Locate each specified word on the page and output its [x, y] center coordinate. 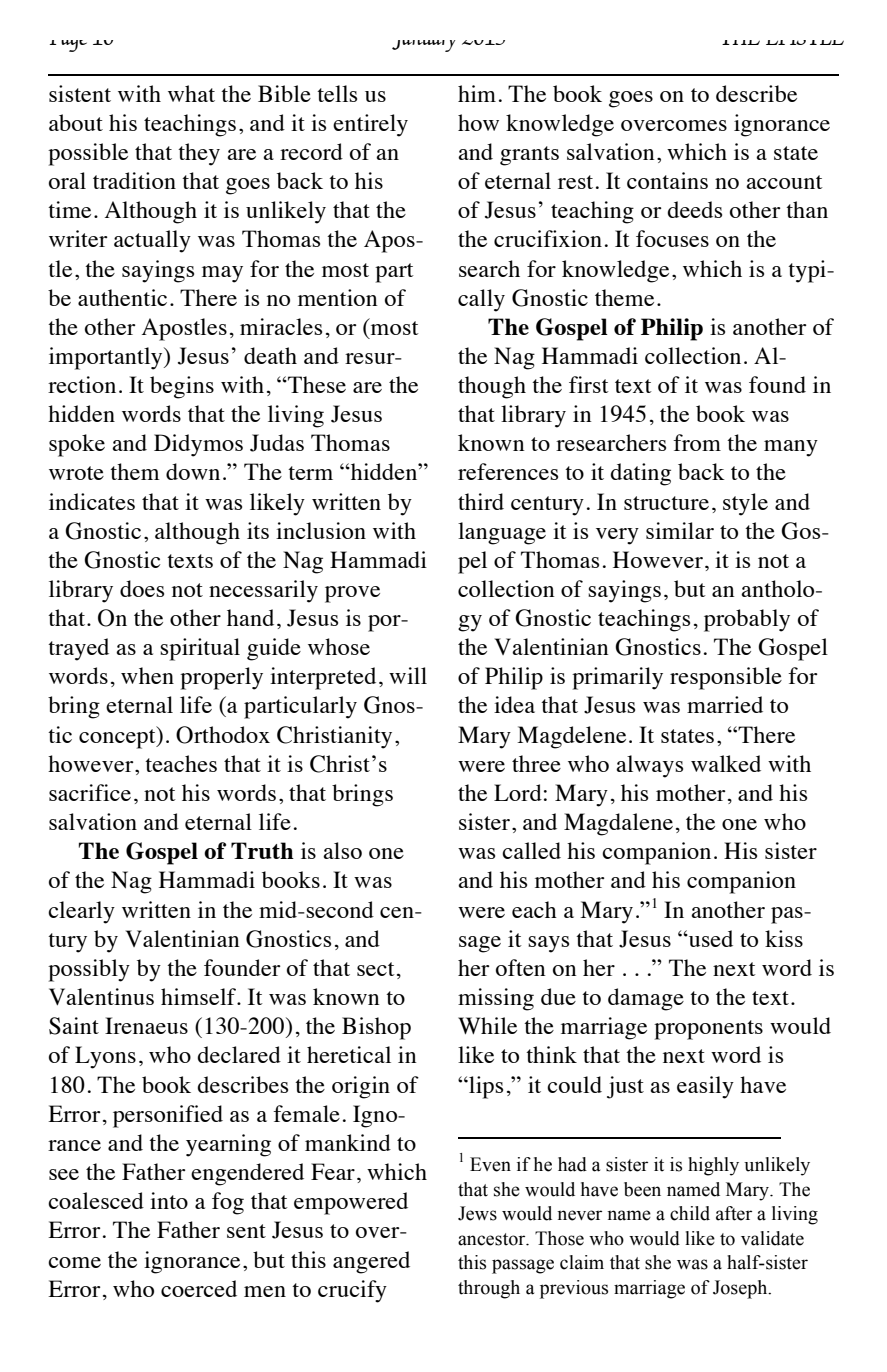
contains [667, 180]
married [725, 704]
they [199, 154]
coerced [199, 1288]
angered [371, 1262]
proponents [708, 1030]
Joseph [741, 1289]
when [147, 675]
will [408, 675]
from [697, 442]
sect [376, 969]
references [508, 471]
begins [182, 387]
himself [200, 996]
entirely [370, 125]
